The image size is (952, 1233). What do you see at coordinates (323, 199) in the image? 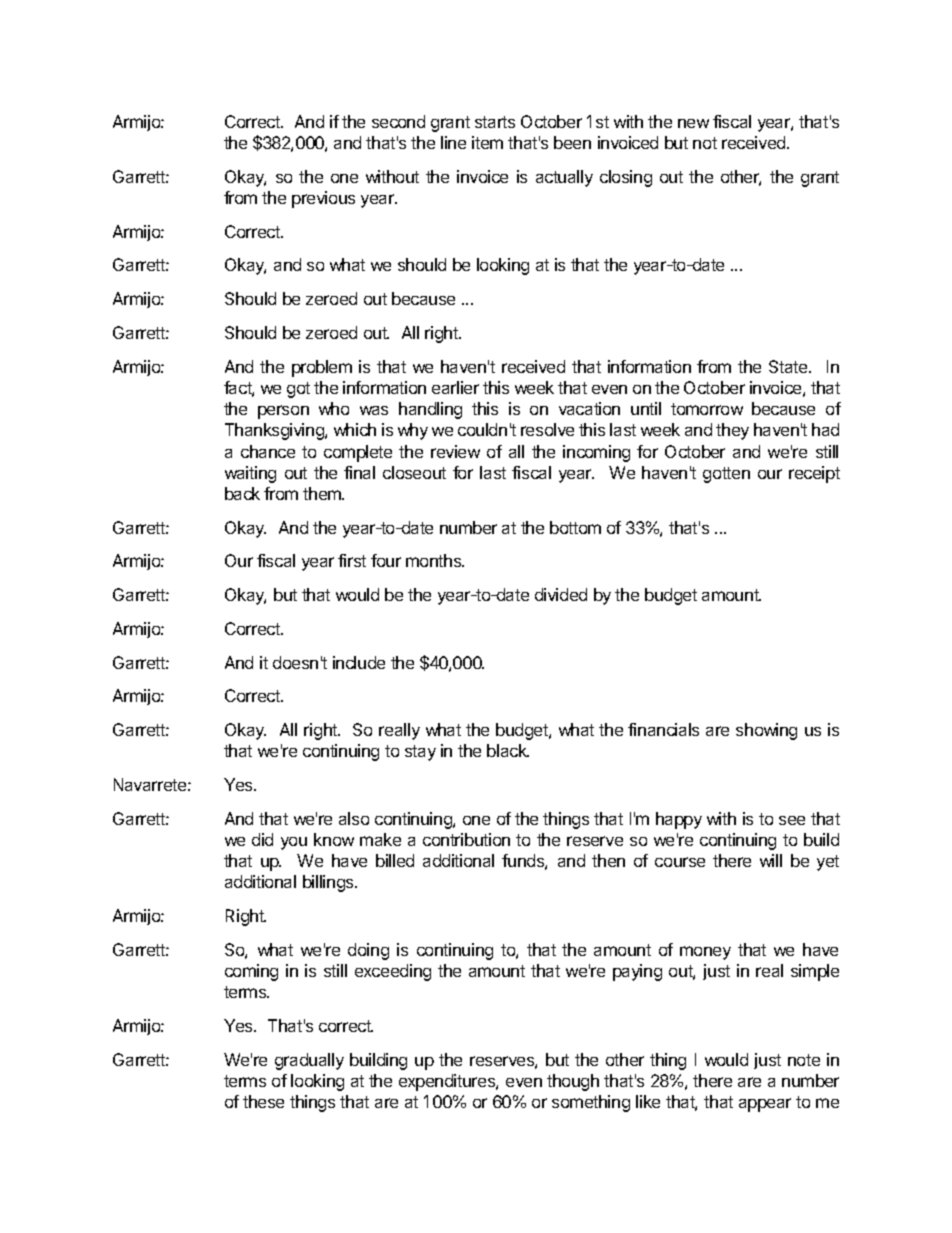
I see `previous` at bounding box center [323, 199].
